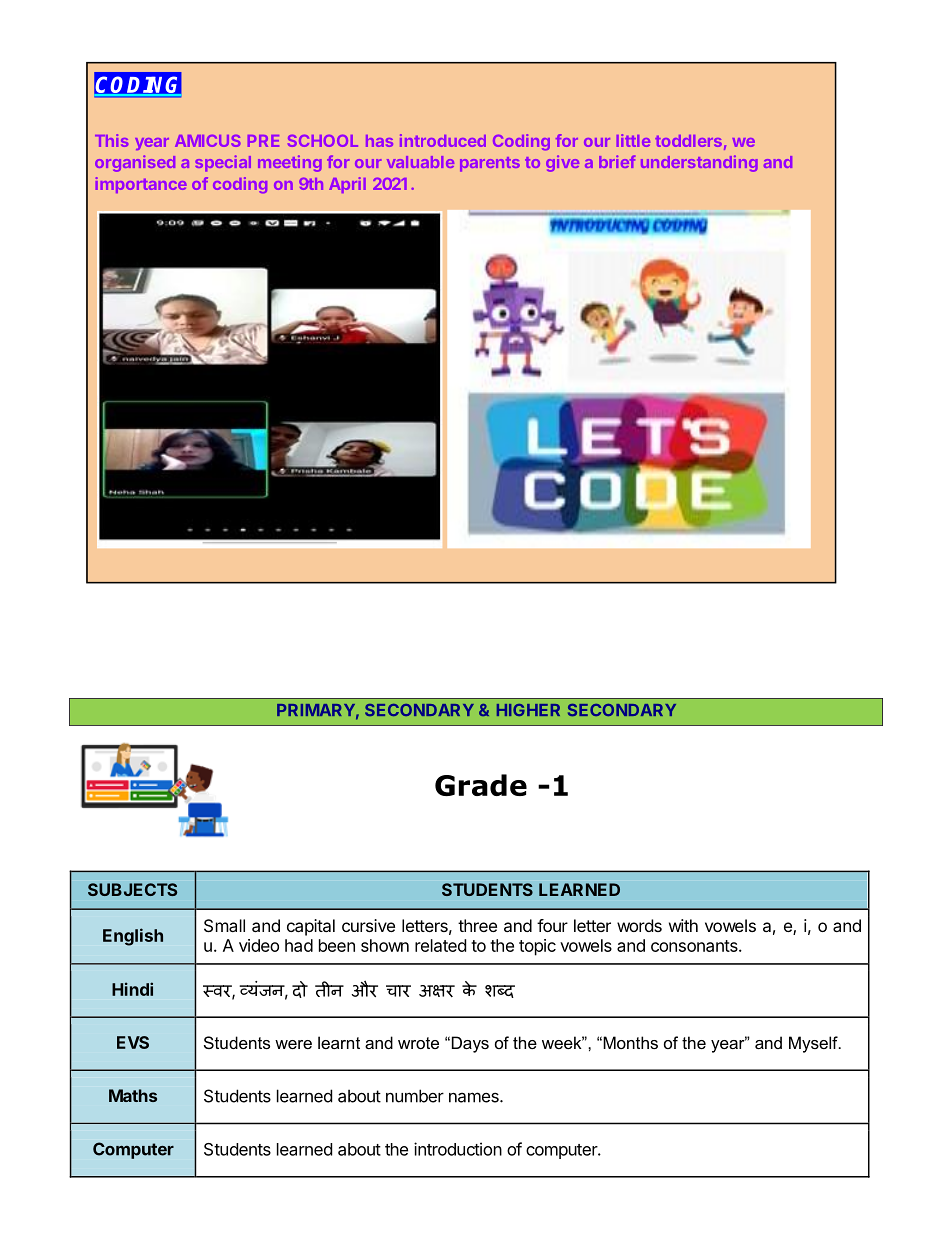 The image size is (952, 1233). What do you see at coordinates (223, 163) in the screenshot?
I see `special` at bounding box center [223, 163].
